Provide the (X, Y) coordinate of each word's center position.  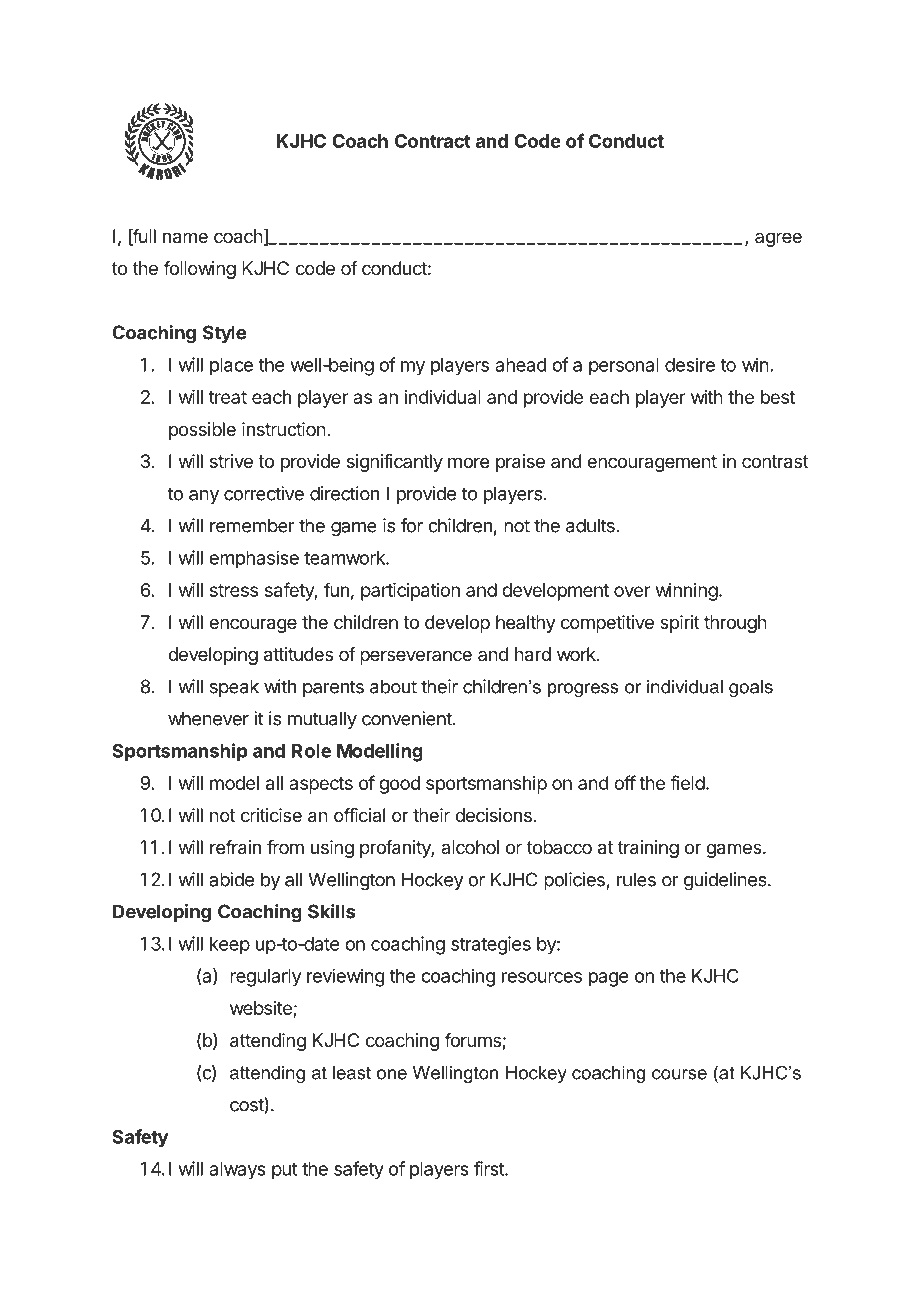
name (185, 238)
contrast (775, 462)
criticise (271, 815)
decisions (493, 815)
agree (778, 239)
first (490, 1168)
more (468, 462)
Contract (433, 141)
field (687, 782)
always (237, 1171)
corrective (264, 493)
